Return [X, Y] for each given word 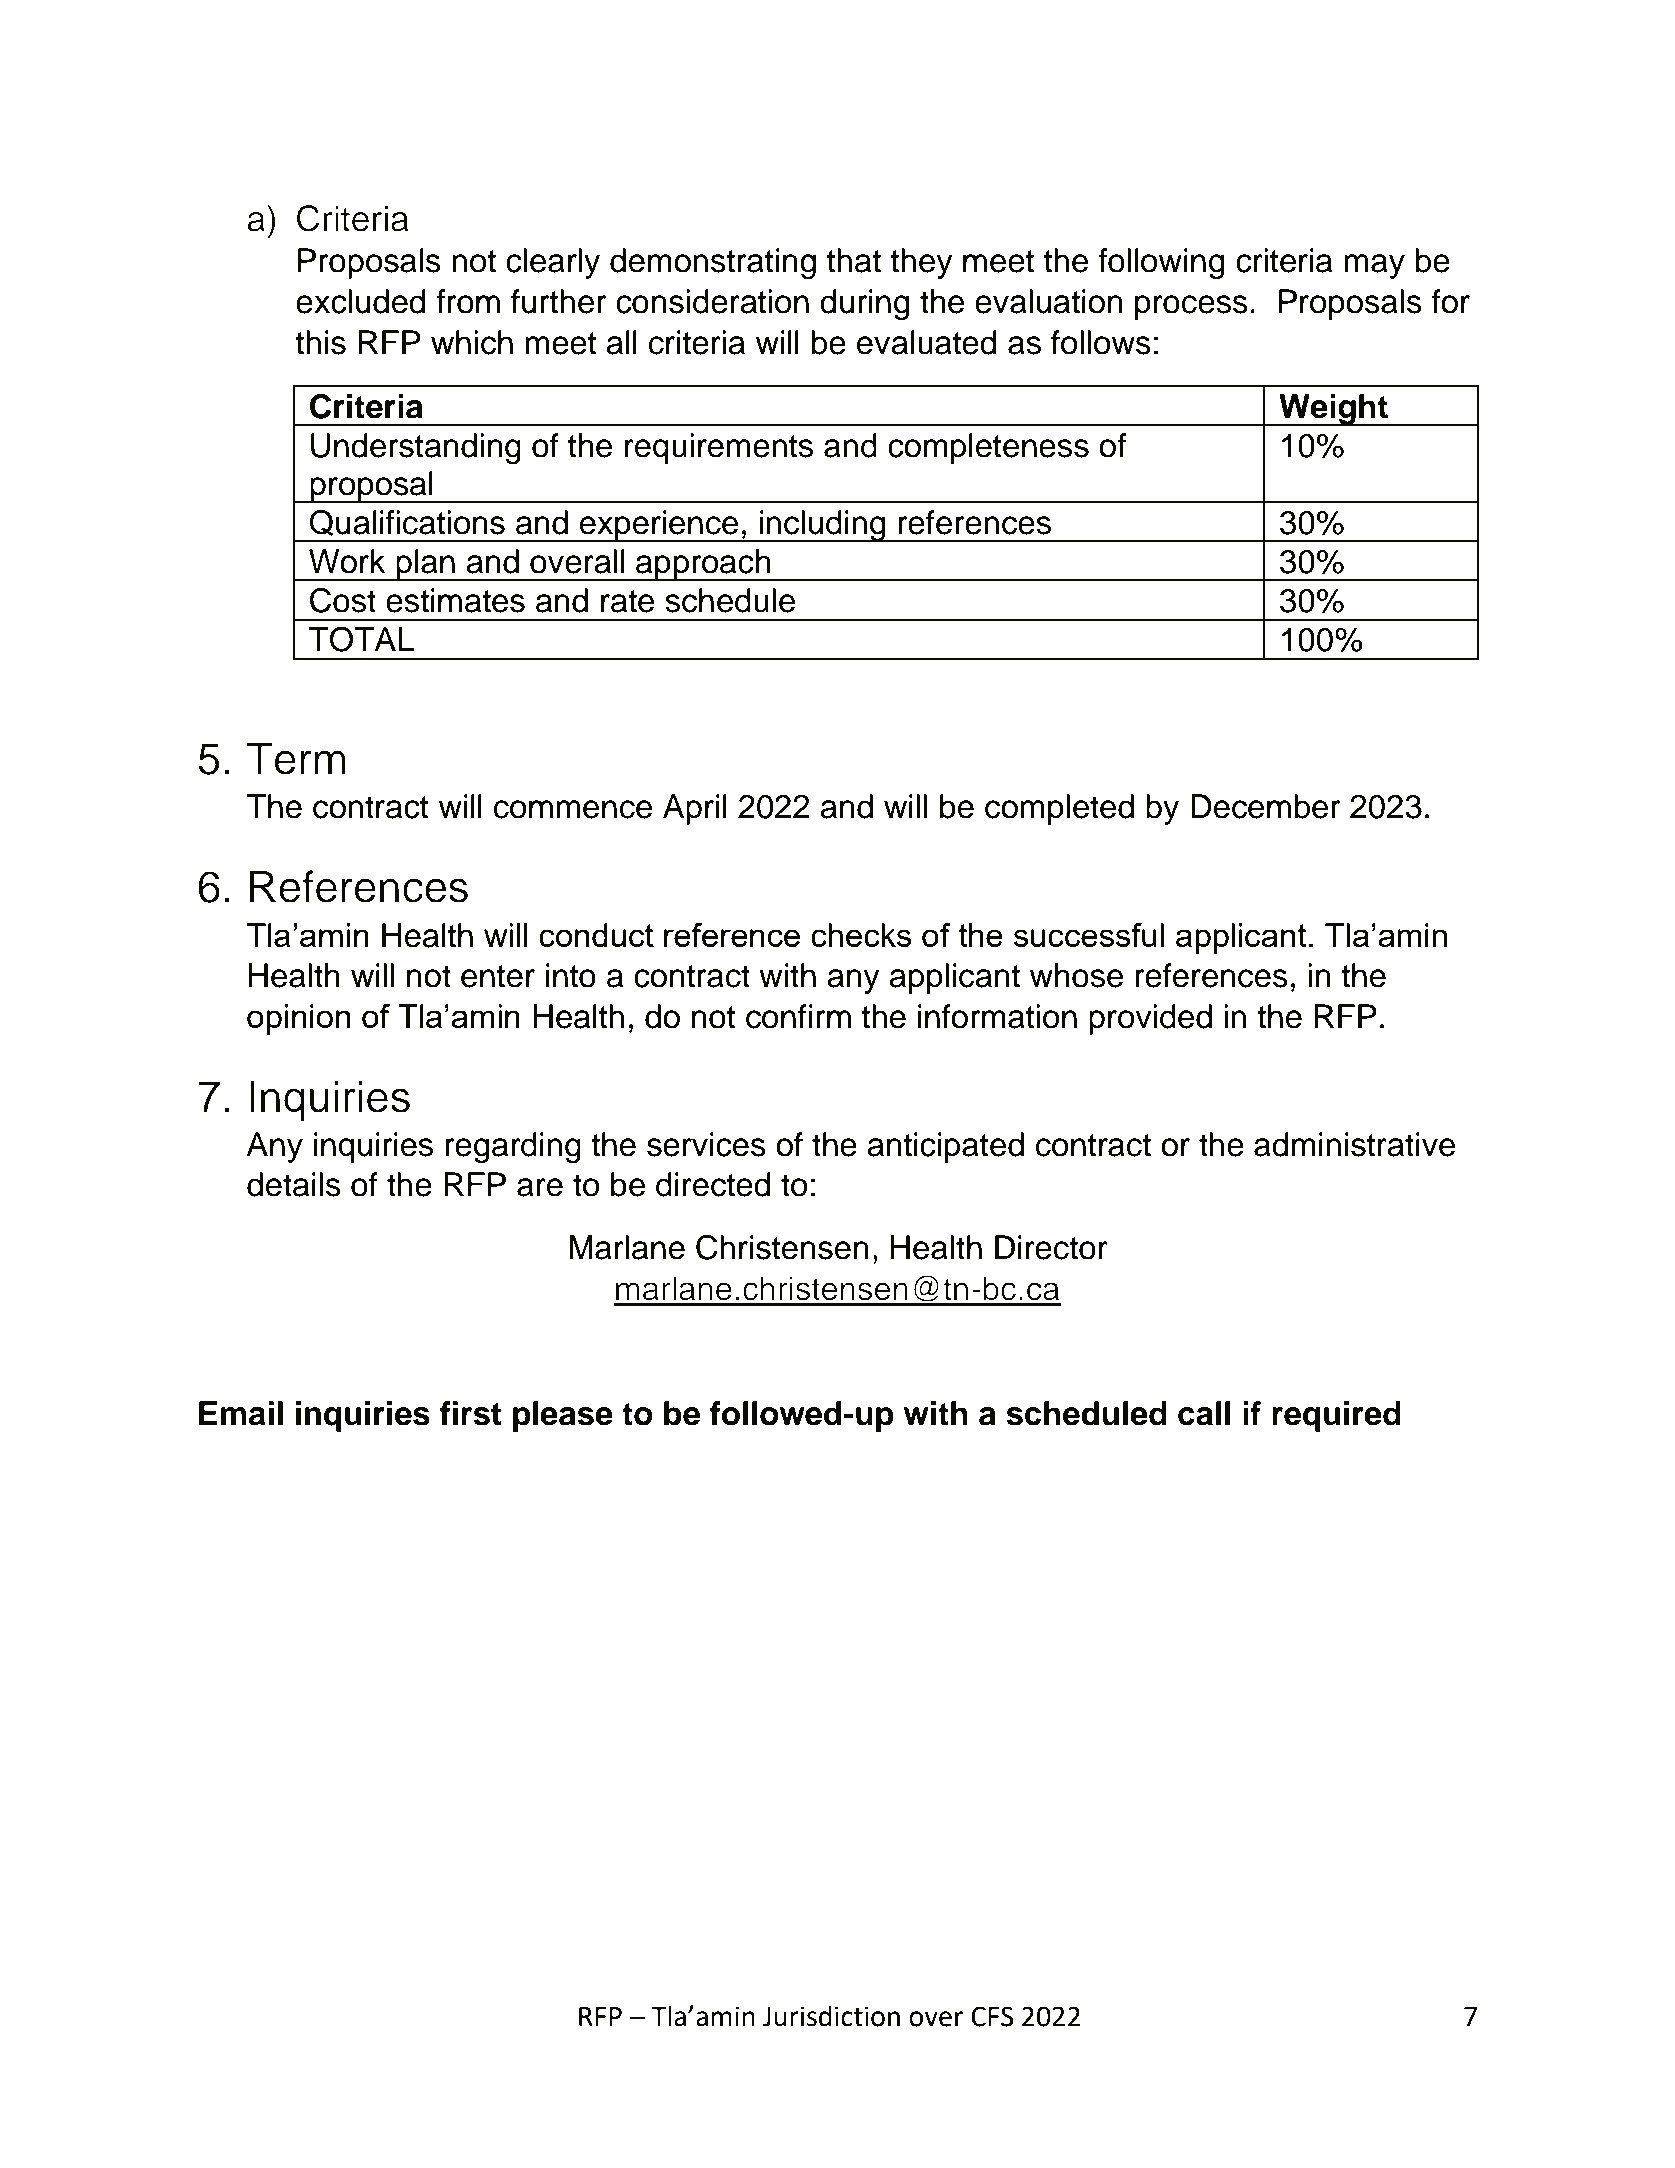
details [294, 1184]
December [1266, 806]
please [563, 1416]
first [470, 1413]
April [695, 809]
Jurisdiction [831, 2016]
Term [296, 758]
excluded [360, 301]
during [864, 305]
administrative [1354, 1144]
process [1191, 307]
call [1204, 1413]
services [706, 1144]
